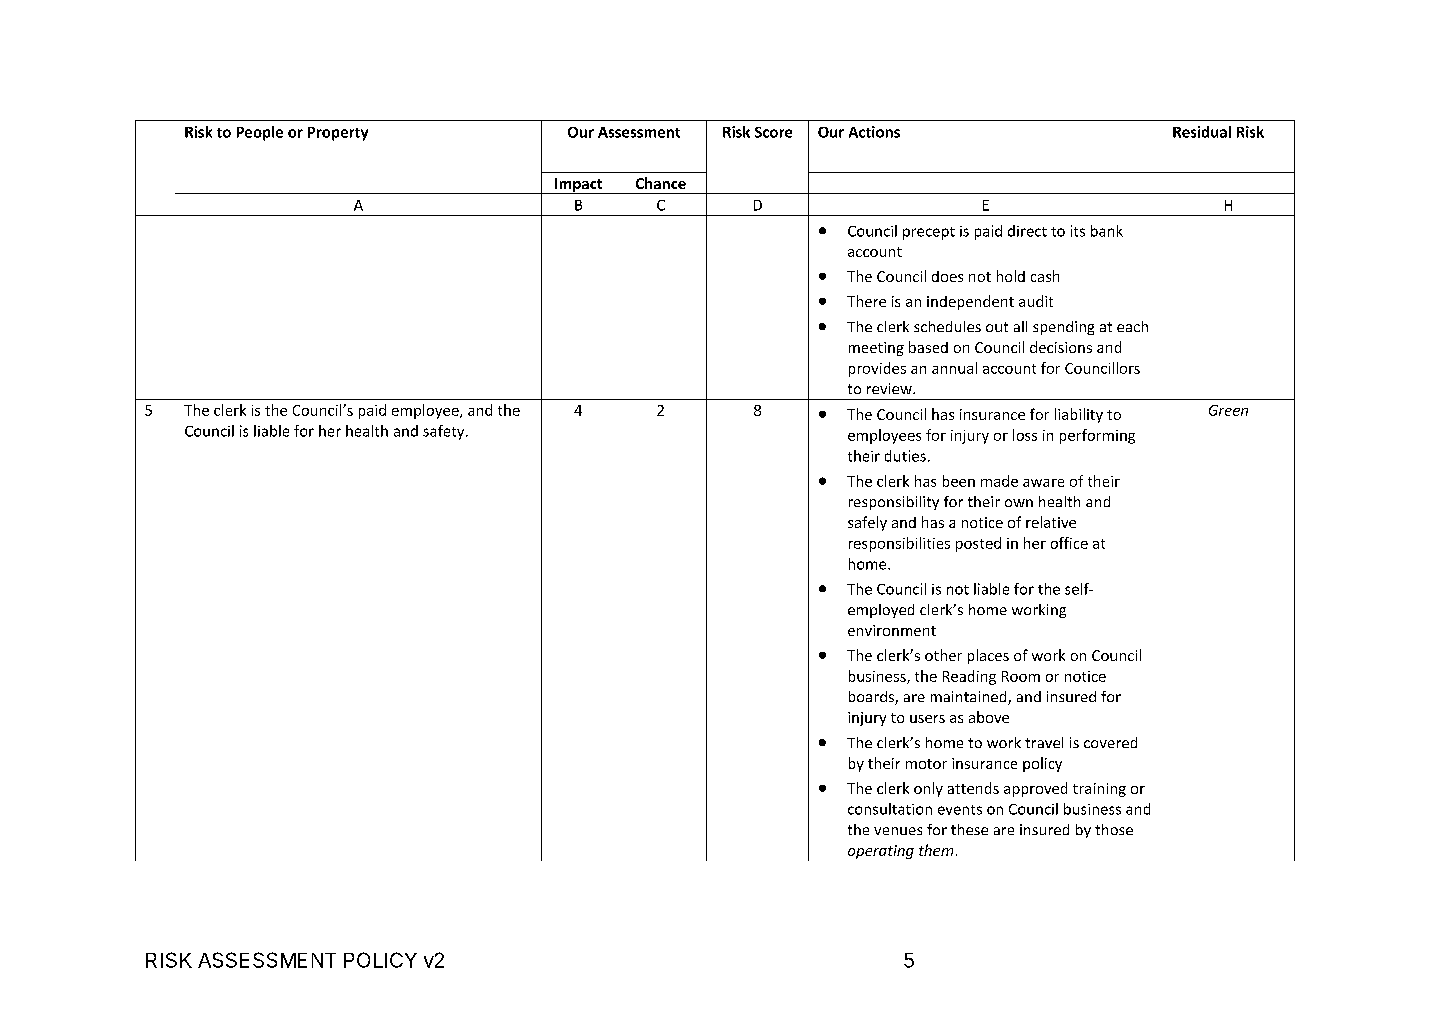 Image resolution: width=1429 pixels, height=1010 pixels. What do you see at coordinates (338, 134) in the screenshot?
I see `Property` at bounding box center [338, 134].
